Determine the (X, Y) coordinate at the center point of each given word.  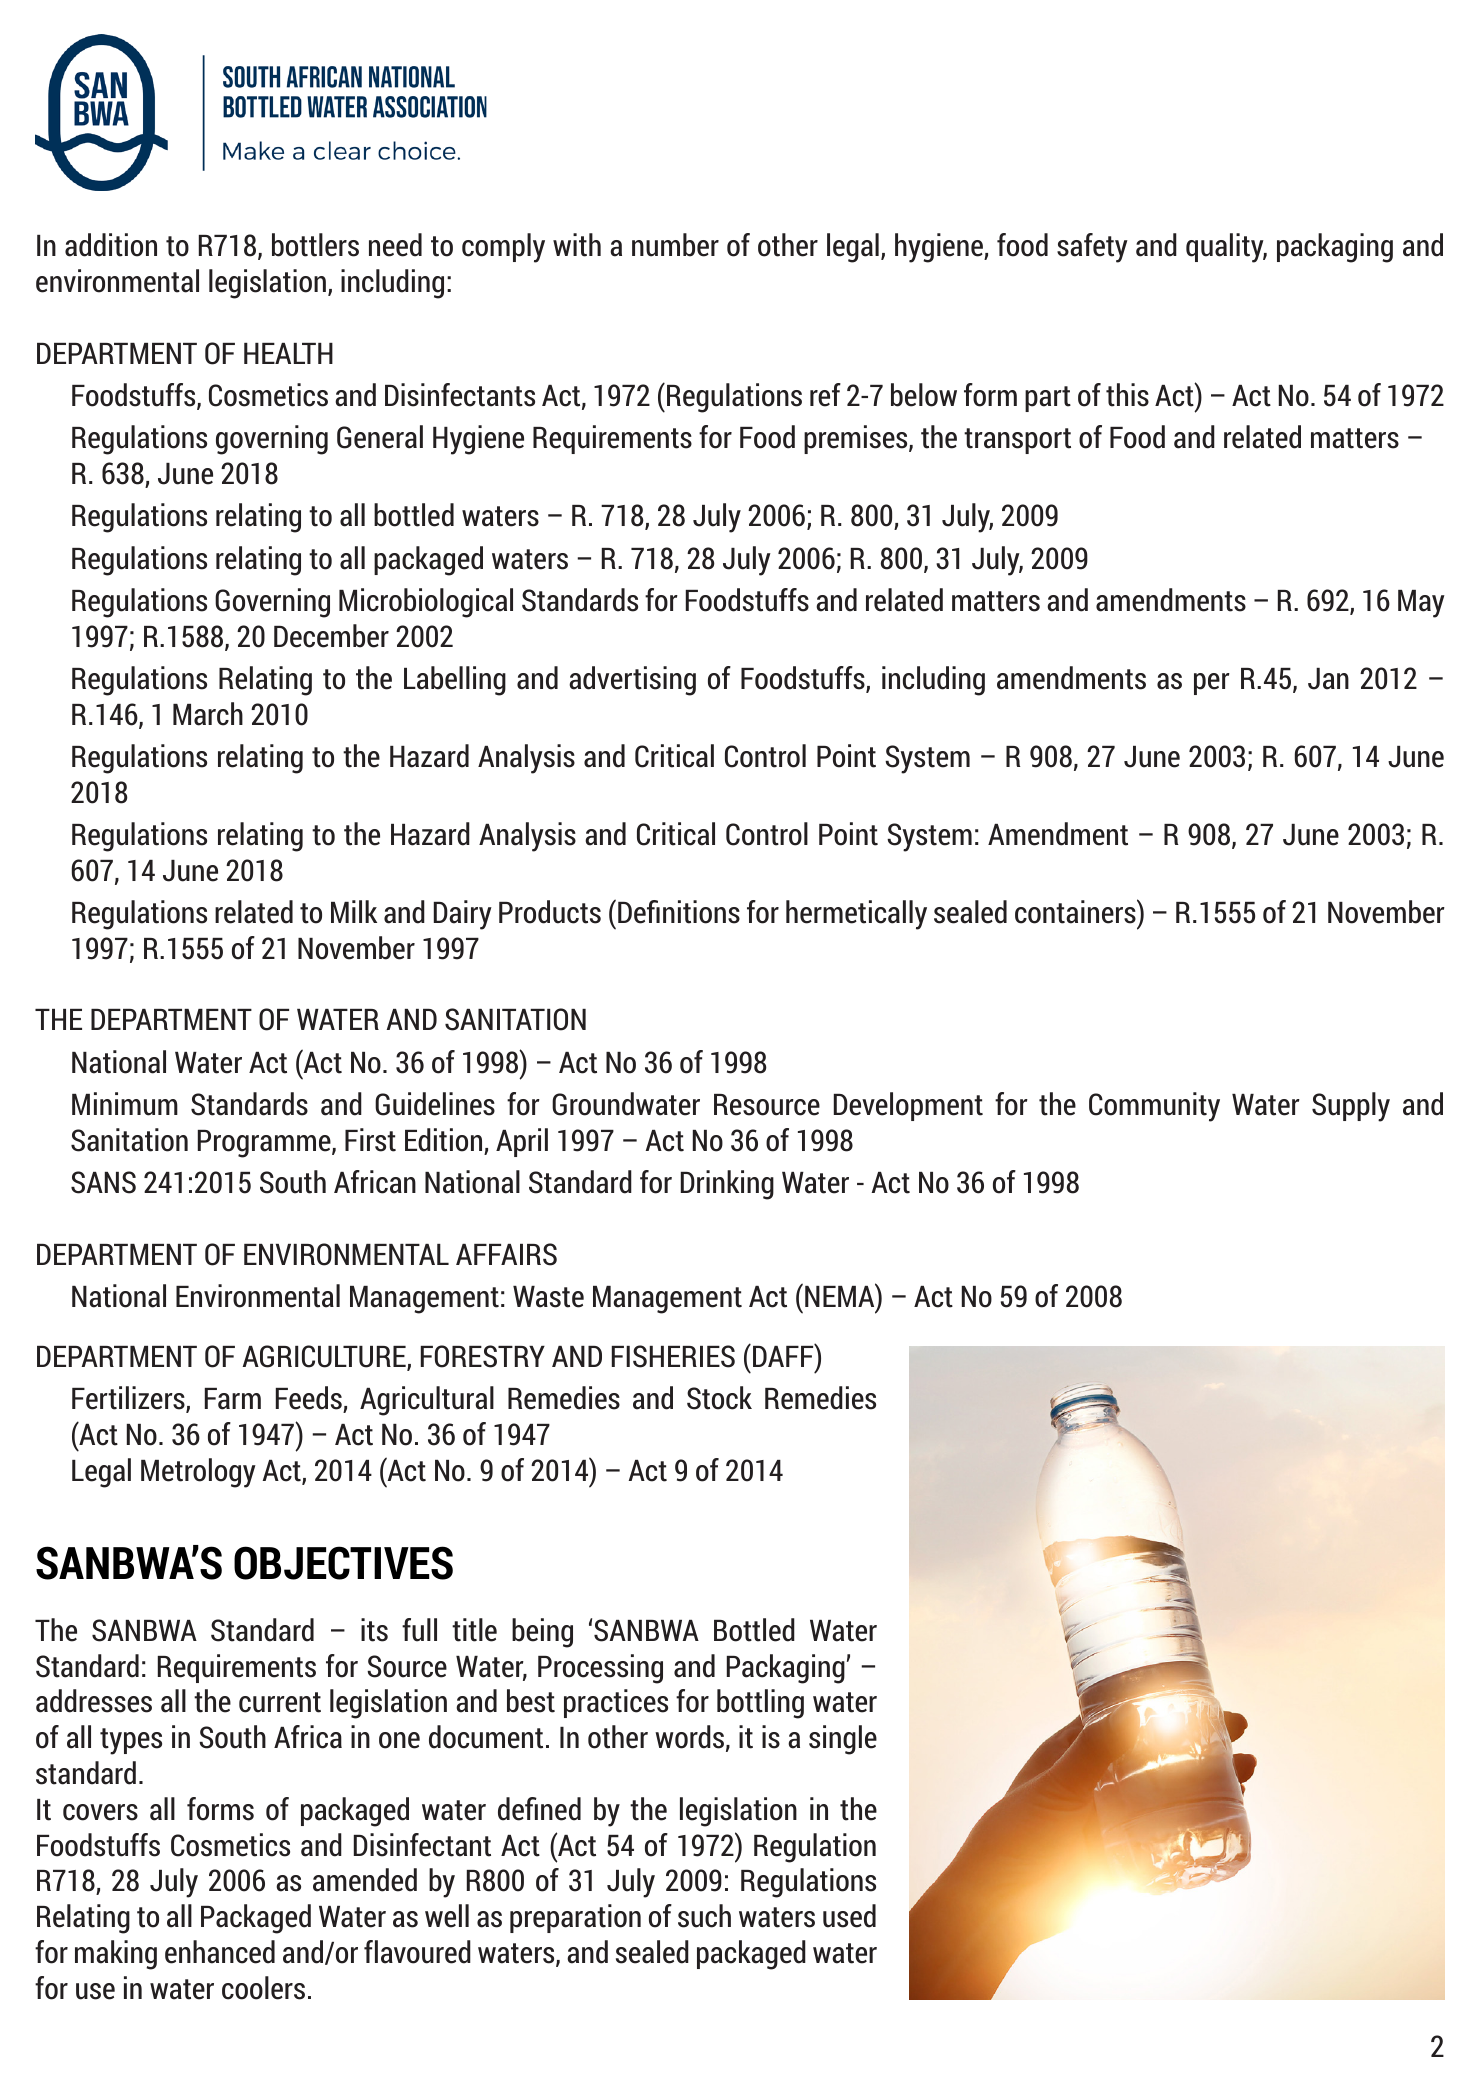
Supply (1351, 1107)
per (1212, 684)
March (208, 714)
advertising (632, 681)
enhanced (220, 1952)
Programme (265, 1144)
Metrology (198, 1473)
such (704, 1916)
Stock (719, 1398)
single (843, 1740)
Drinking (727, 1185)
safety (1092, 248)
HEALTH (288, 353)
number (675, 245)
